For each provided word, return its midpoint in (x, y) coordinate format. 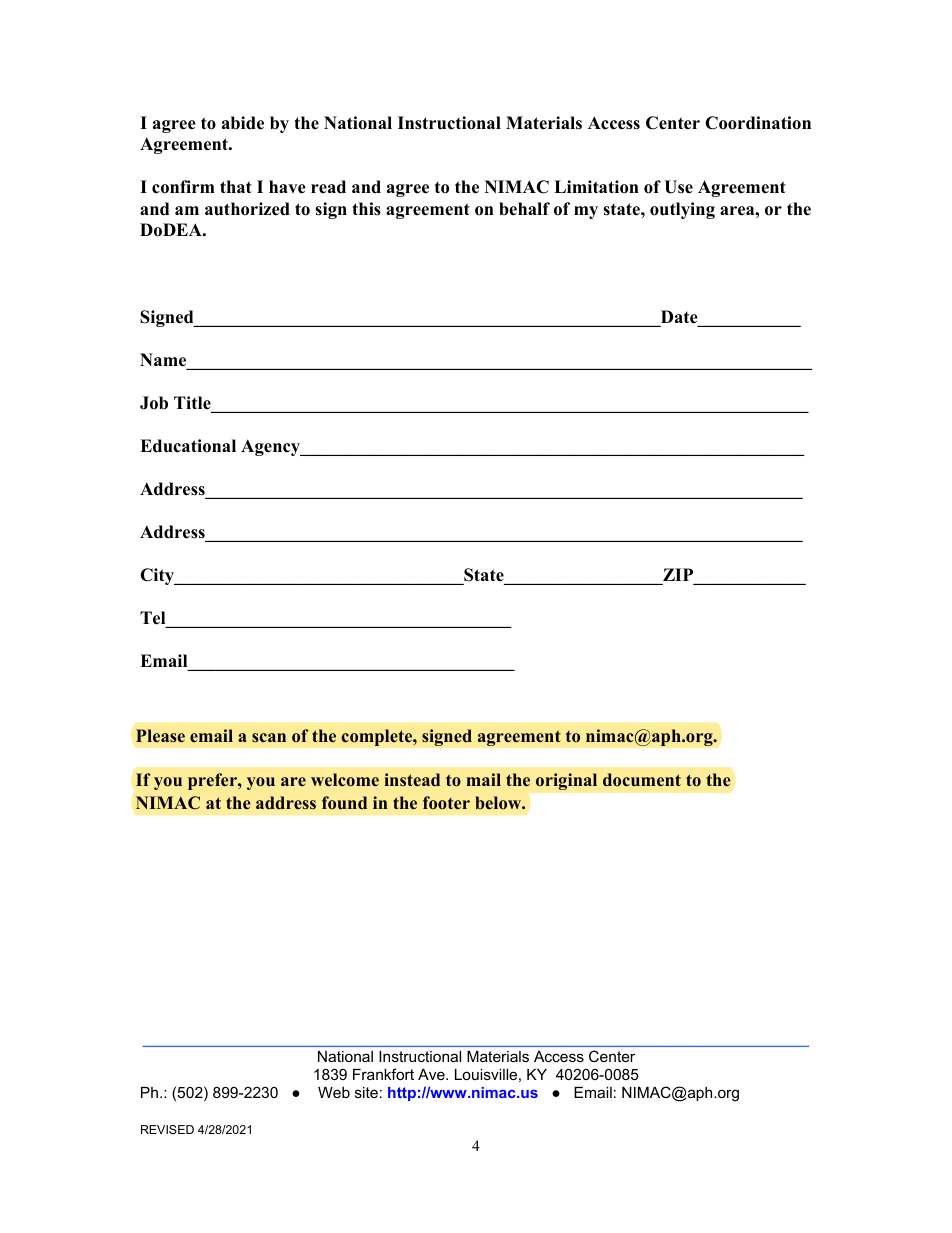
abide (243, 123)
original (566, 781)
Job (154, 403)
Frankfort (383, 1074)
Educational (188, 446)
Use (678, 187)
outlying (682, 210)
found (344, 803)
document (642, 780)
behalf (524, 209)
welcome (345, 780)
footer (446, 803)
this (366, 209)
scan (269, 738)
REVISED (167, 1129)
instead (412, 780)
